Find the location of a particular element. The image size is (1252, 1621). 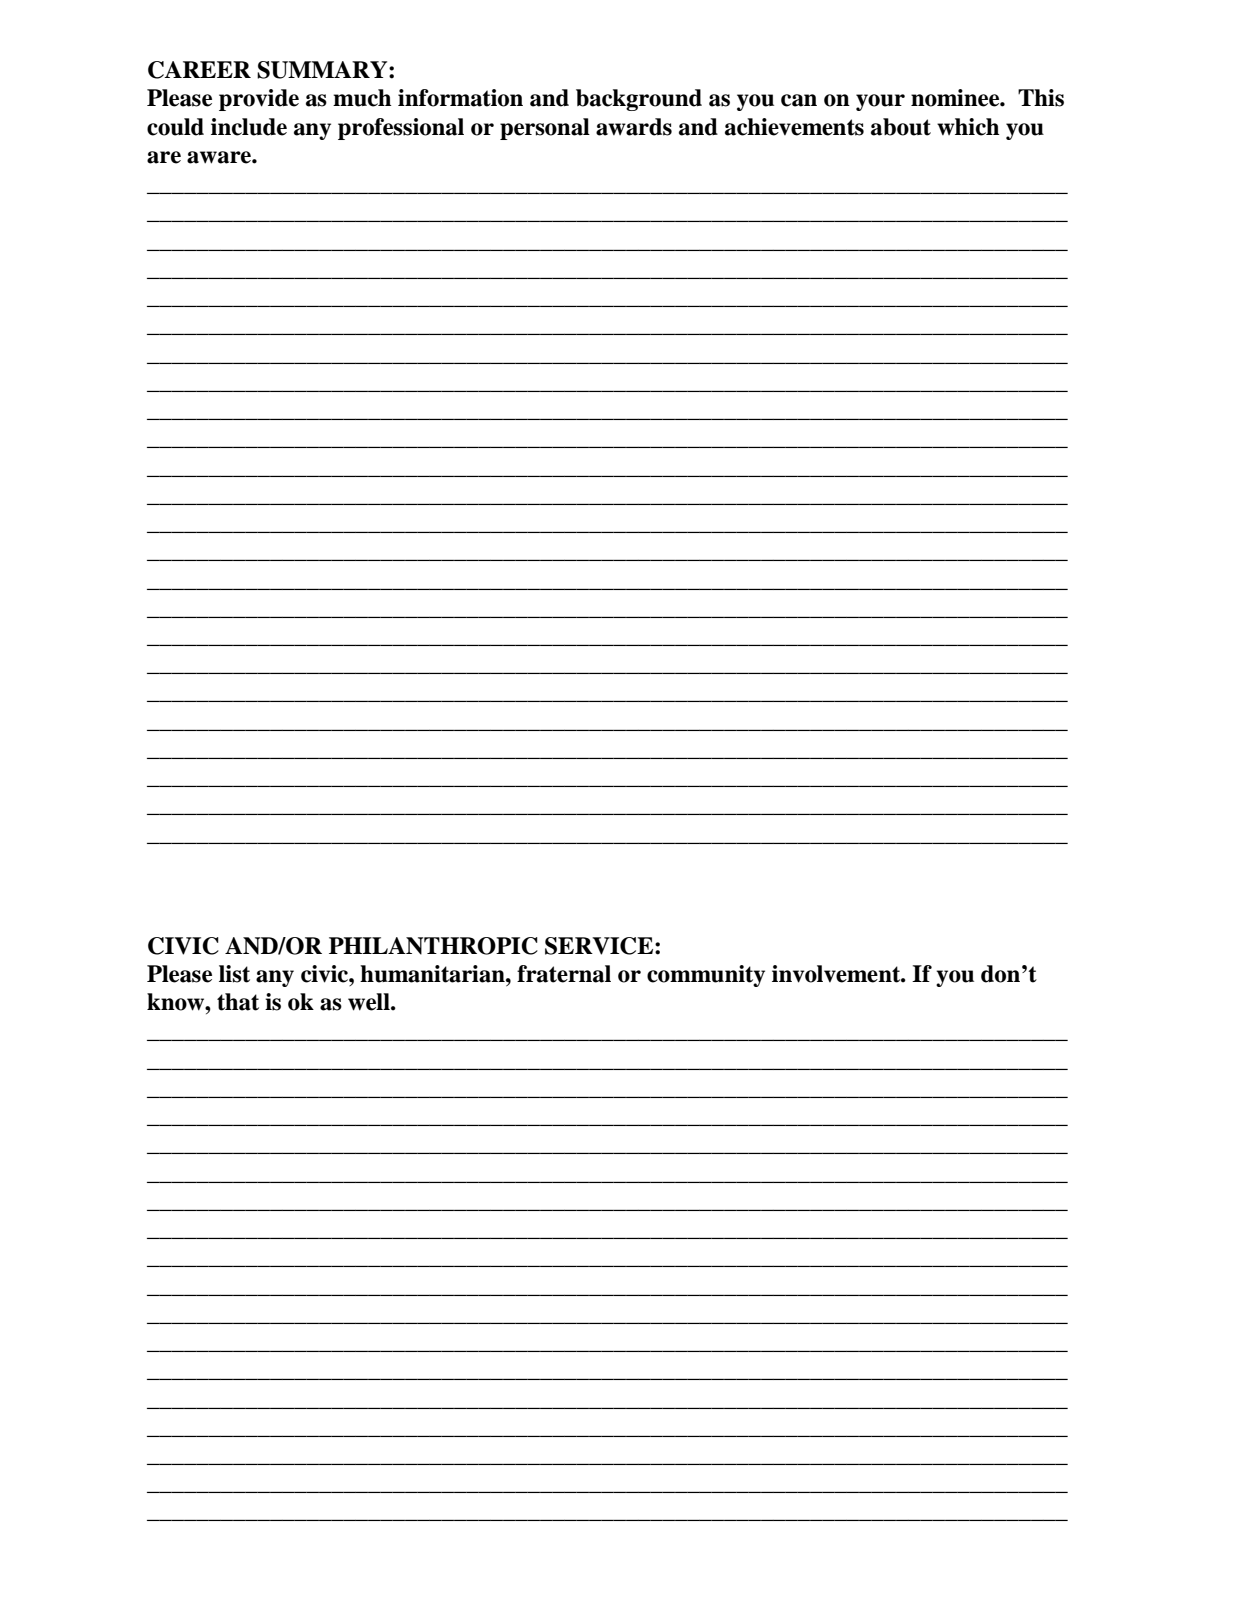

provide is located at coordinates (259, 100).
